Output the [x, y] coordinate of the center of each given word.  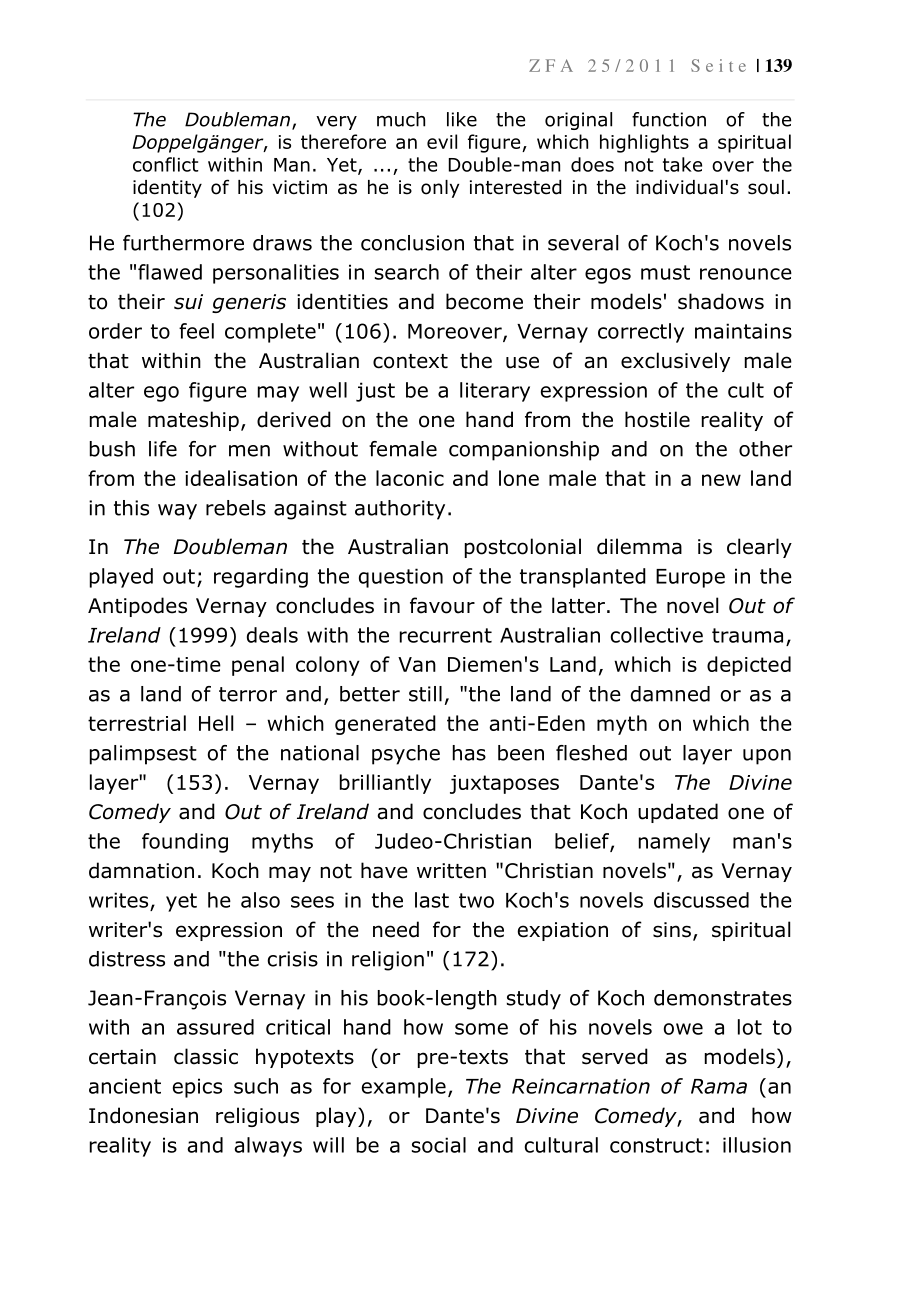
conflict [166, 164]
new [721, 480]
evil [442, 141]
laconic [410, 478]
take [682, 164]
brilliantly [385, 784]
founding [185, 843]
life [163, 449]
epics [197, 1088]
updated [678, 813]
